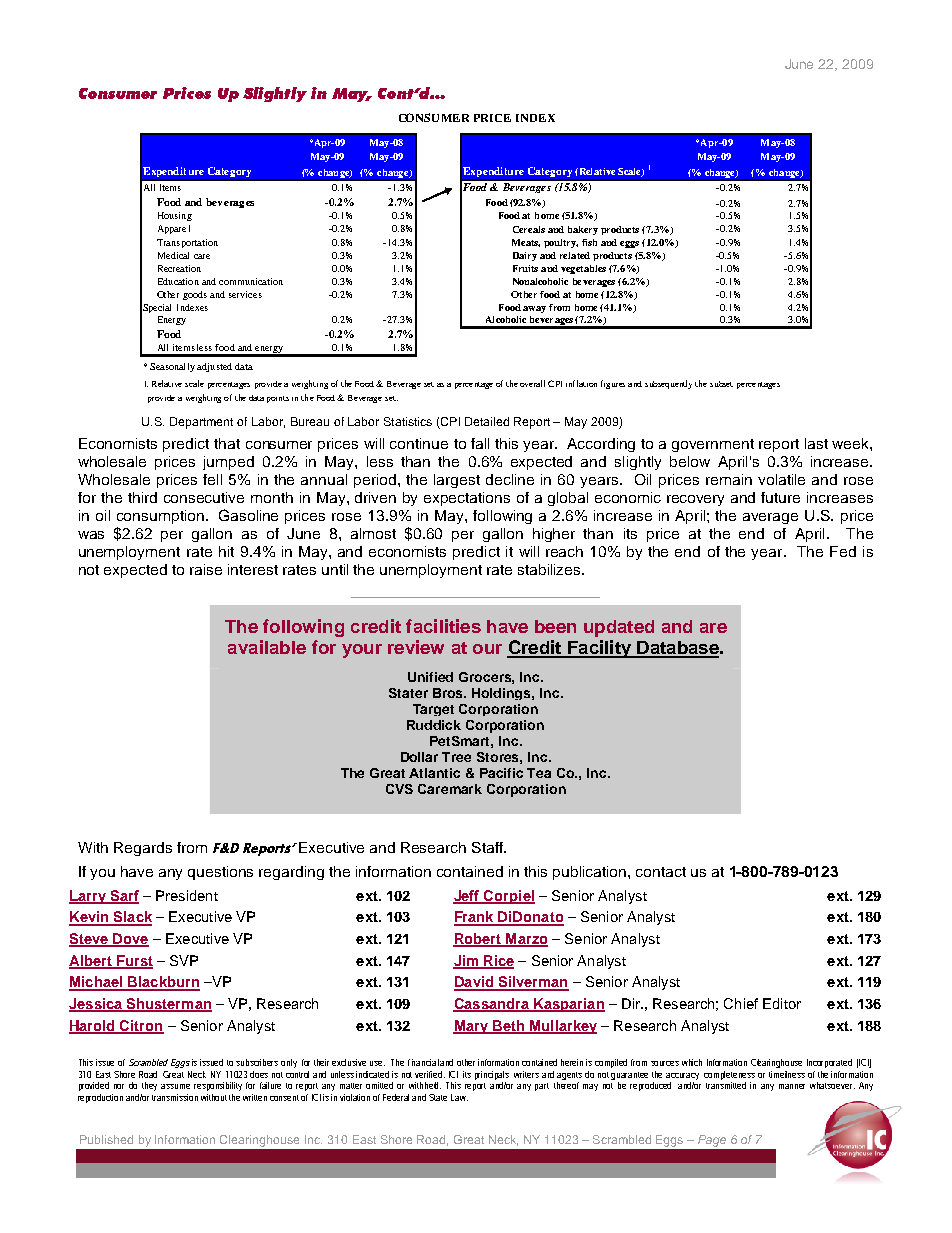 This page has height=1233, width=952. What do you see at coordinates (619, 628) in the page?
I see `updated` at bounding box center [619, 628].
